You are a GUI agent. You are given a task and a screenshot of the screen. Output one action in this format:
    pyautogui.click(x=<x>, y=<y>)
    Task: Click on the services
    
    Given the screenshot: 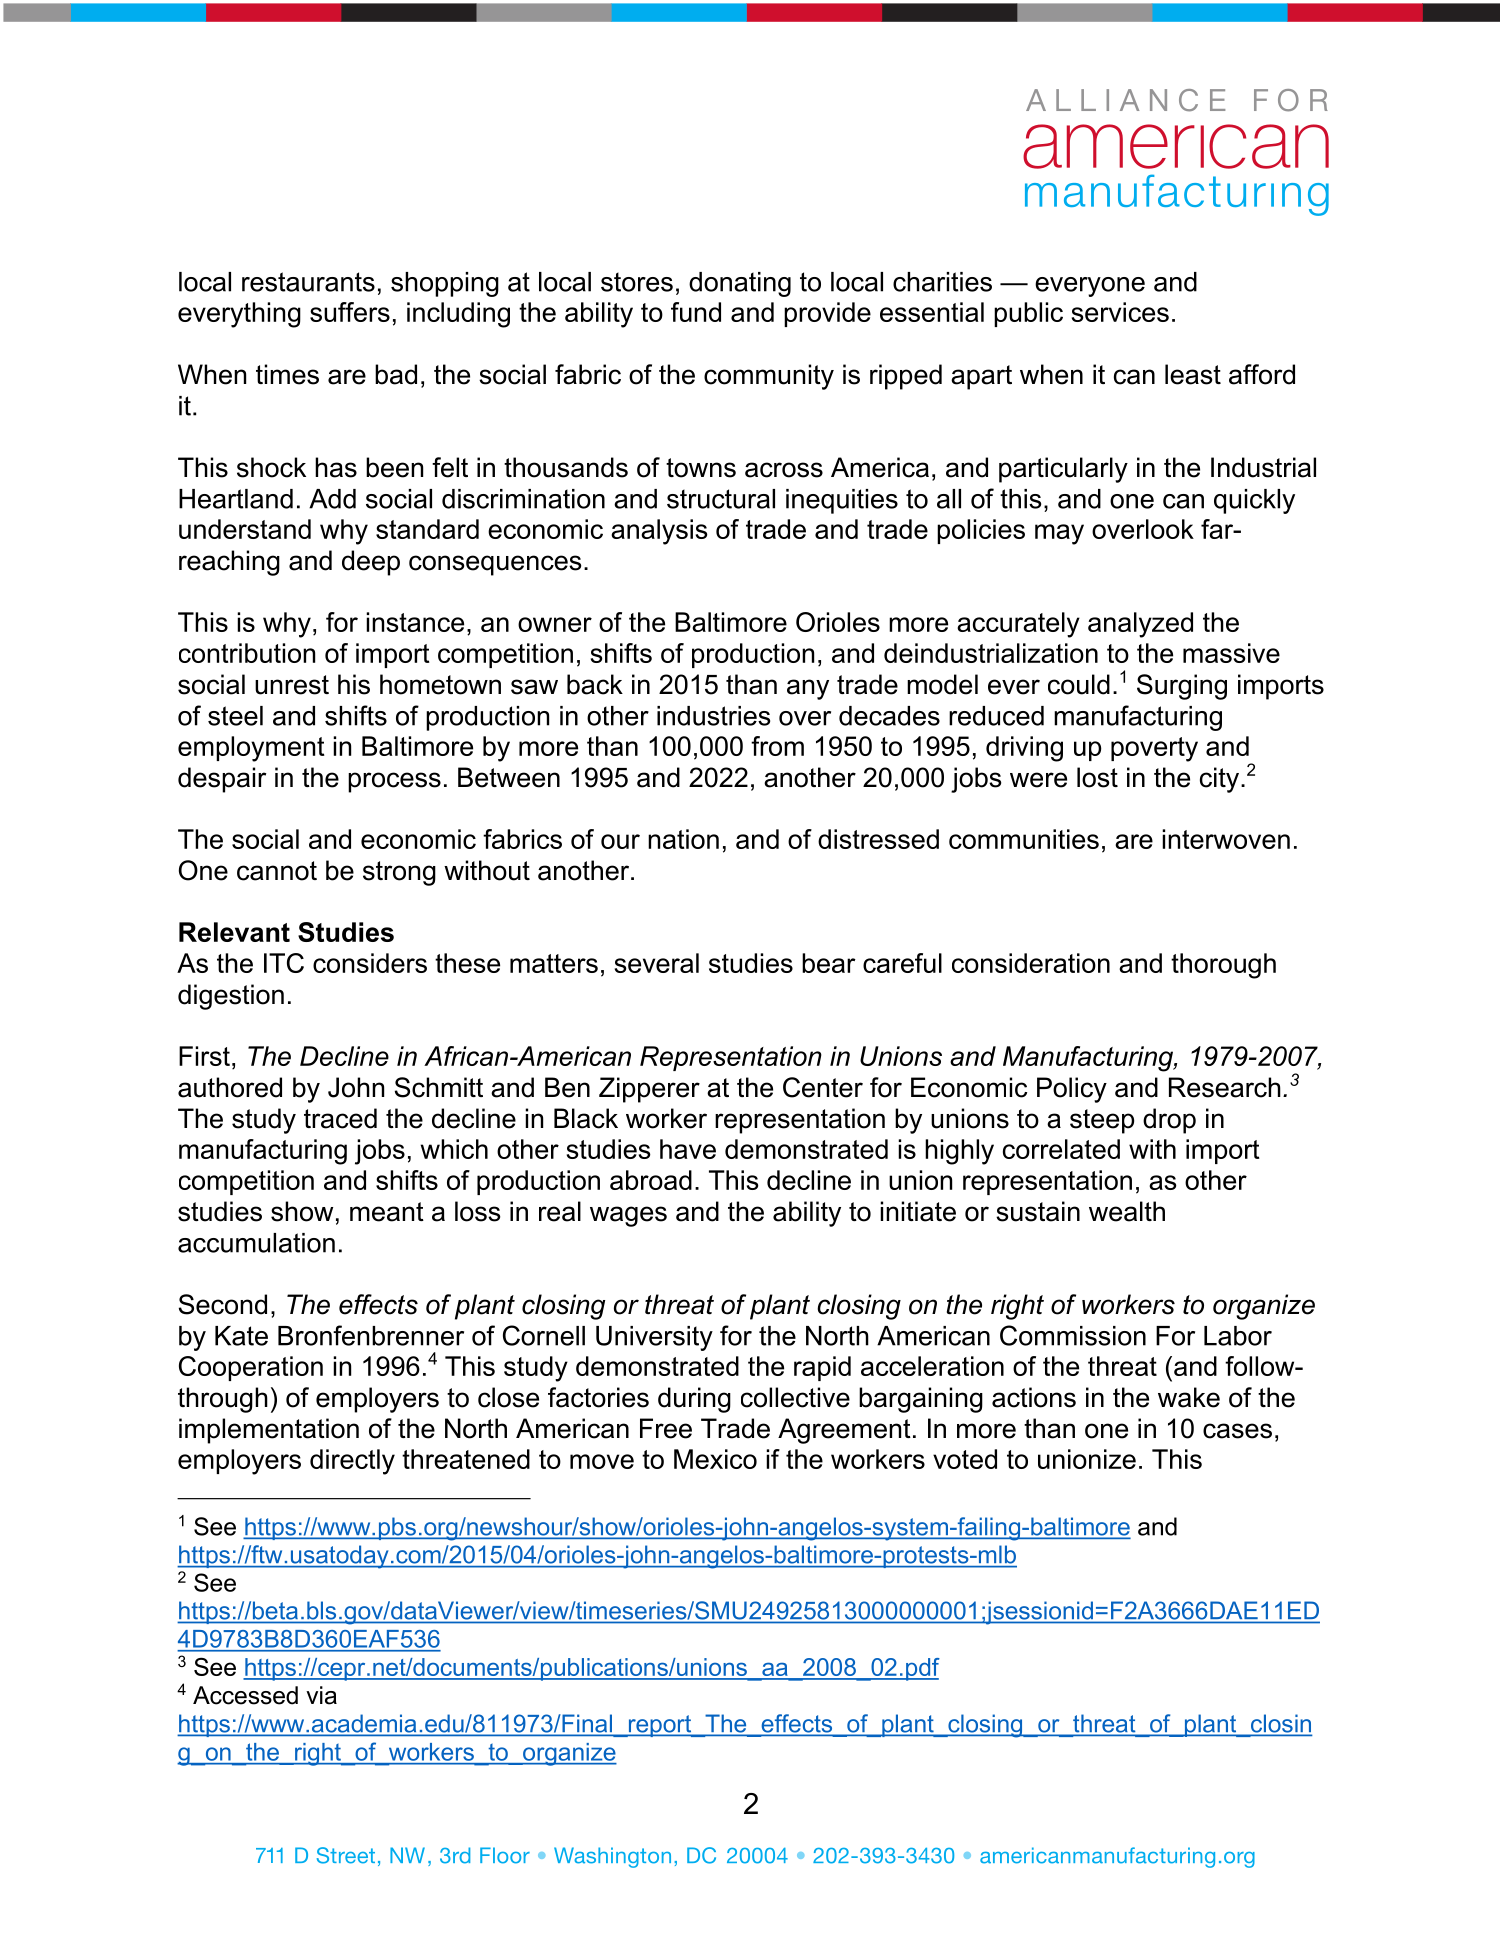 What is the action you would take?
    pyautogui.click(x=1120, y=312)
